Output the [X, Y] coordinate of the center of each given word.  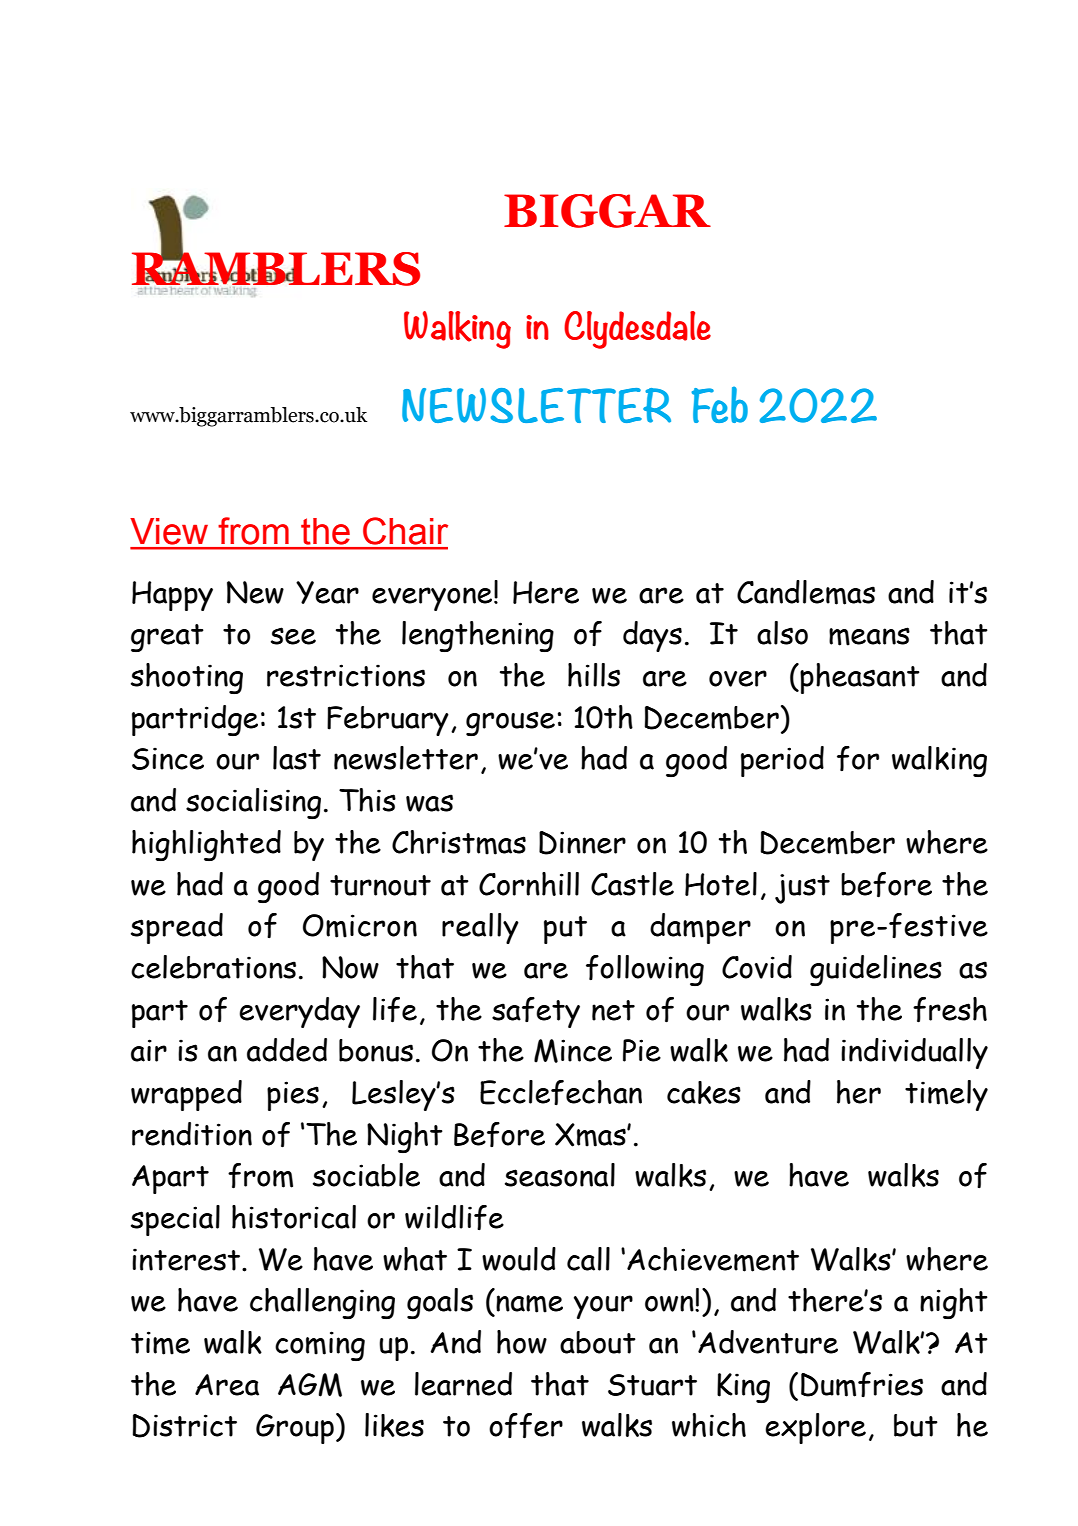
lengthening [478, 636]
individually [914, 1053]
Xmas [591, 1135]
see [293, 636]
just [802, 889]
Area [227, 1385]
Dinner [582, 843]
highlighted [206, 845]
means [869, 636]
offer [526, 1426]
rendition [192, 1134]
